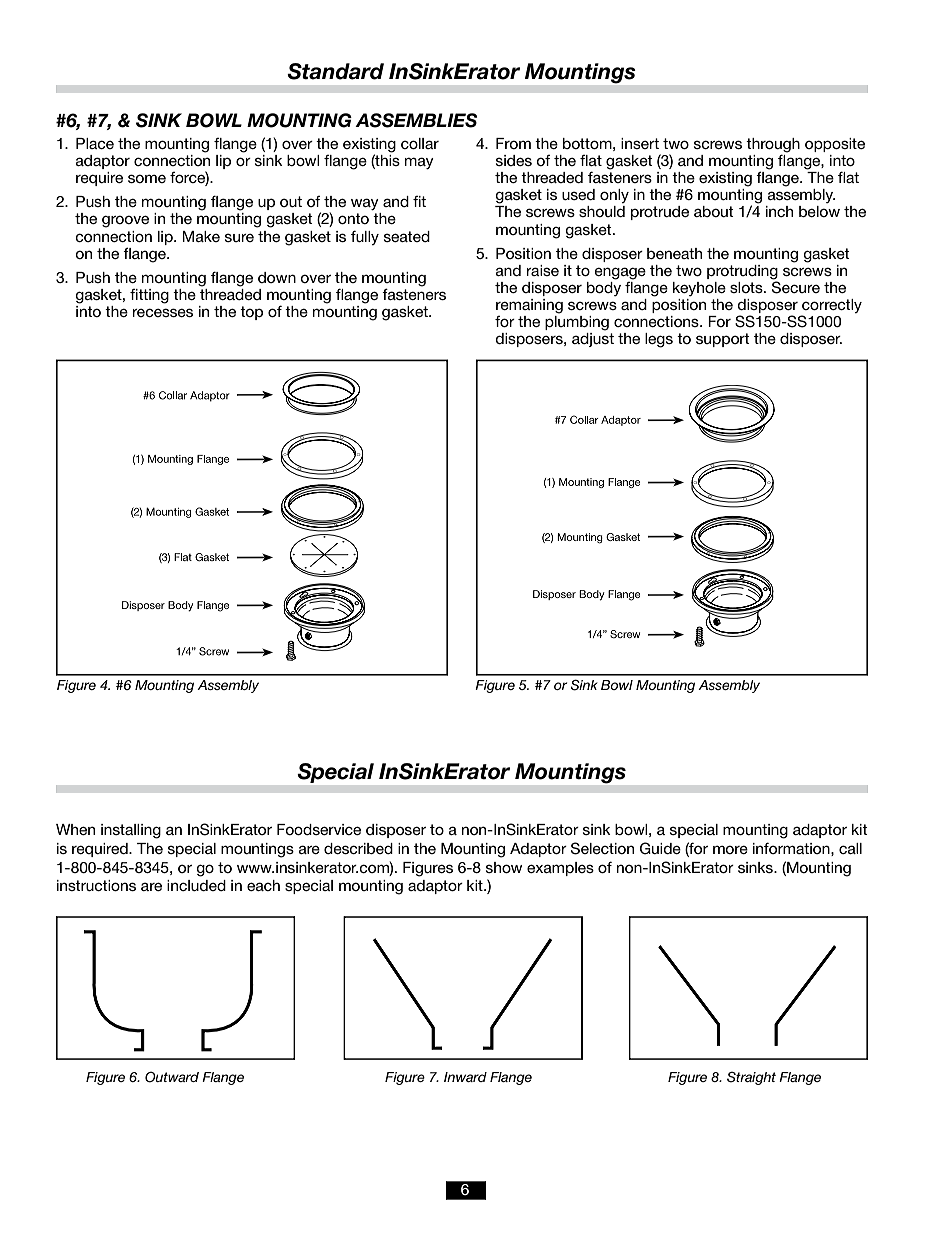 The image size is (952, 1233). Describe the element at coordinates (723, 340) in the document. I see `support` at that location.
